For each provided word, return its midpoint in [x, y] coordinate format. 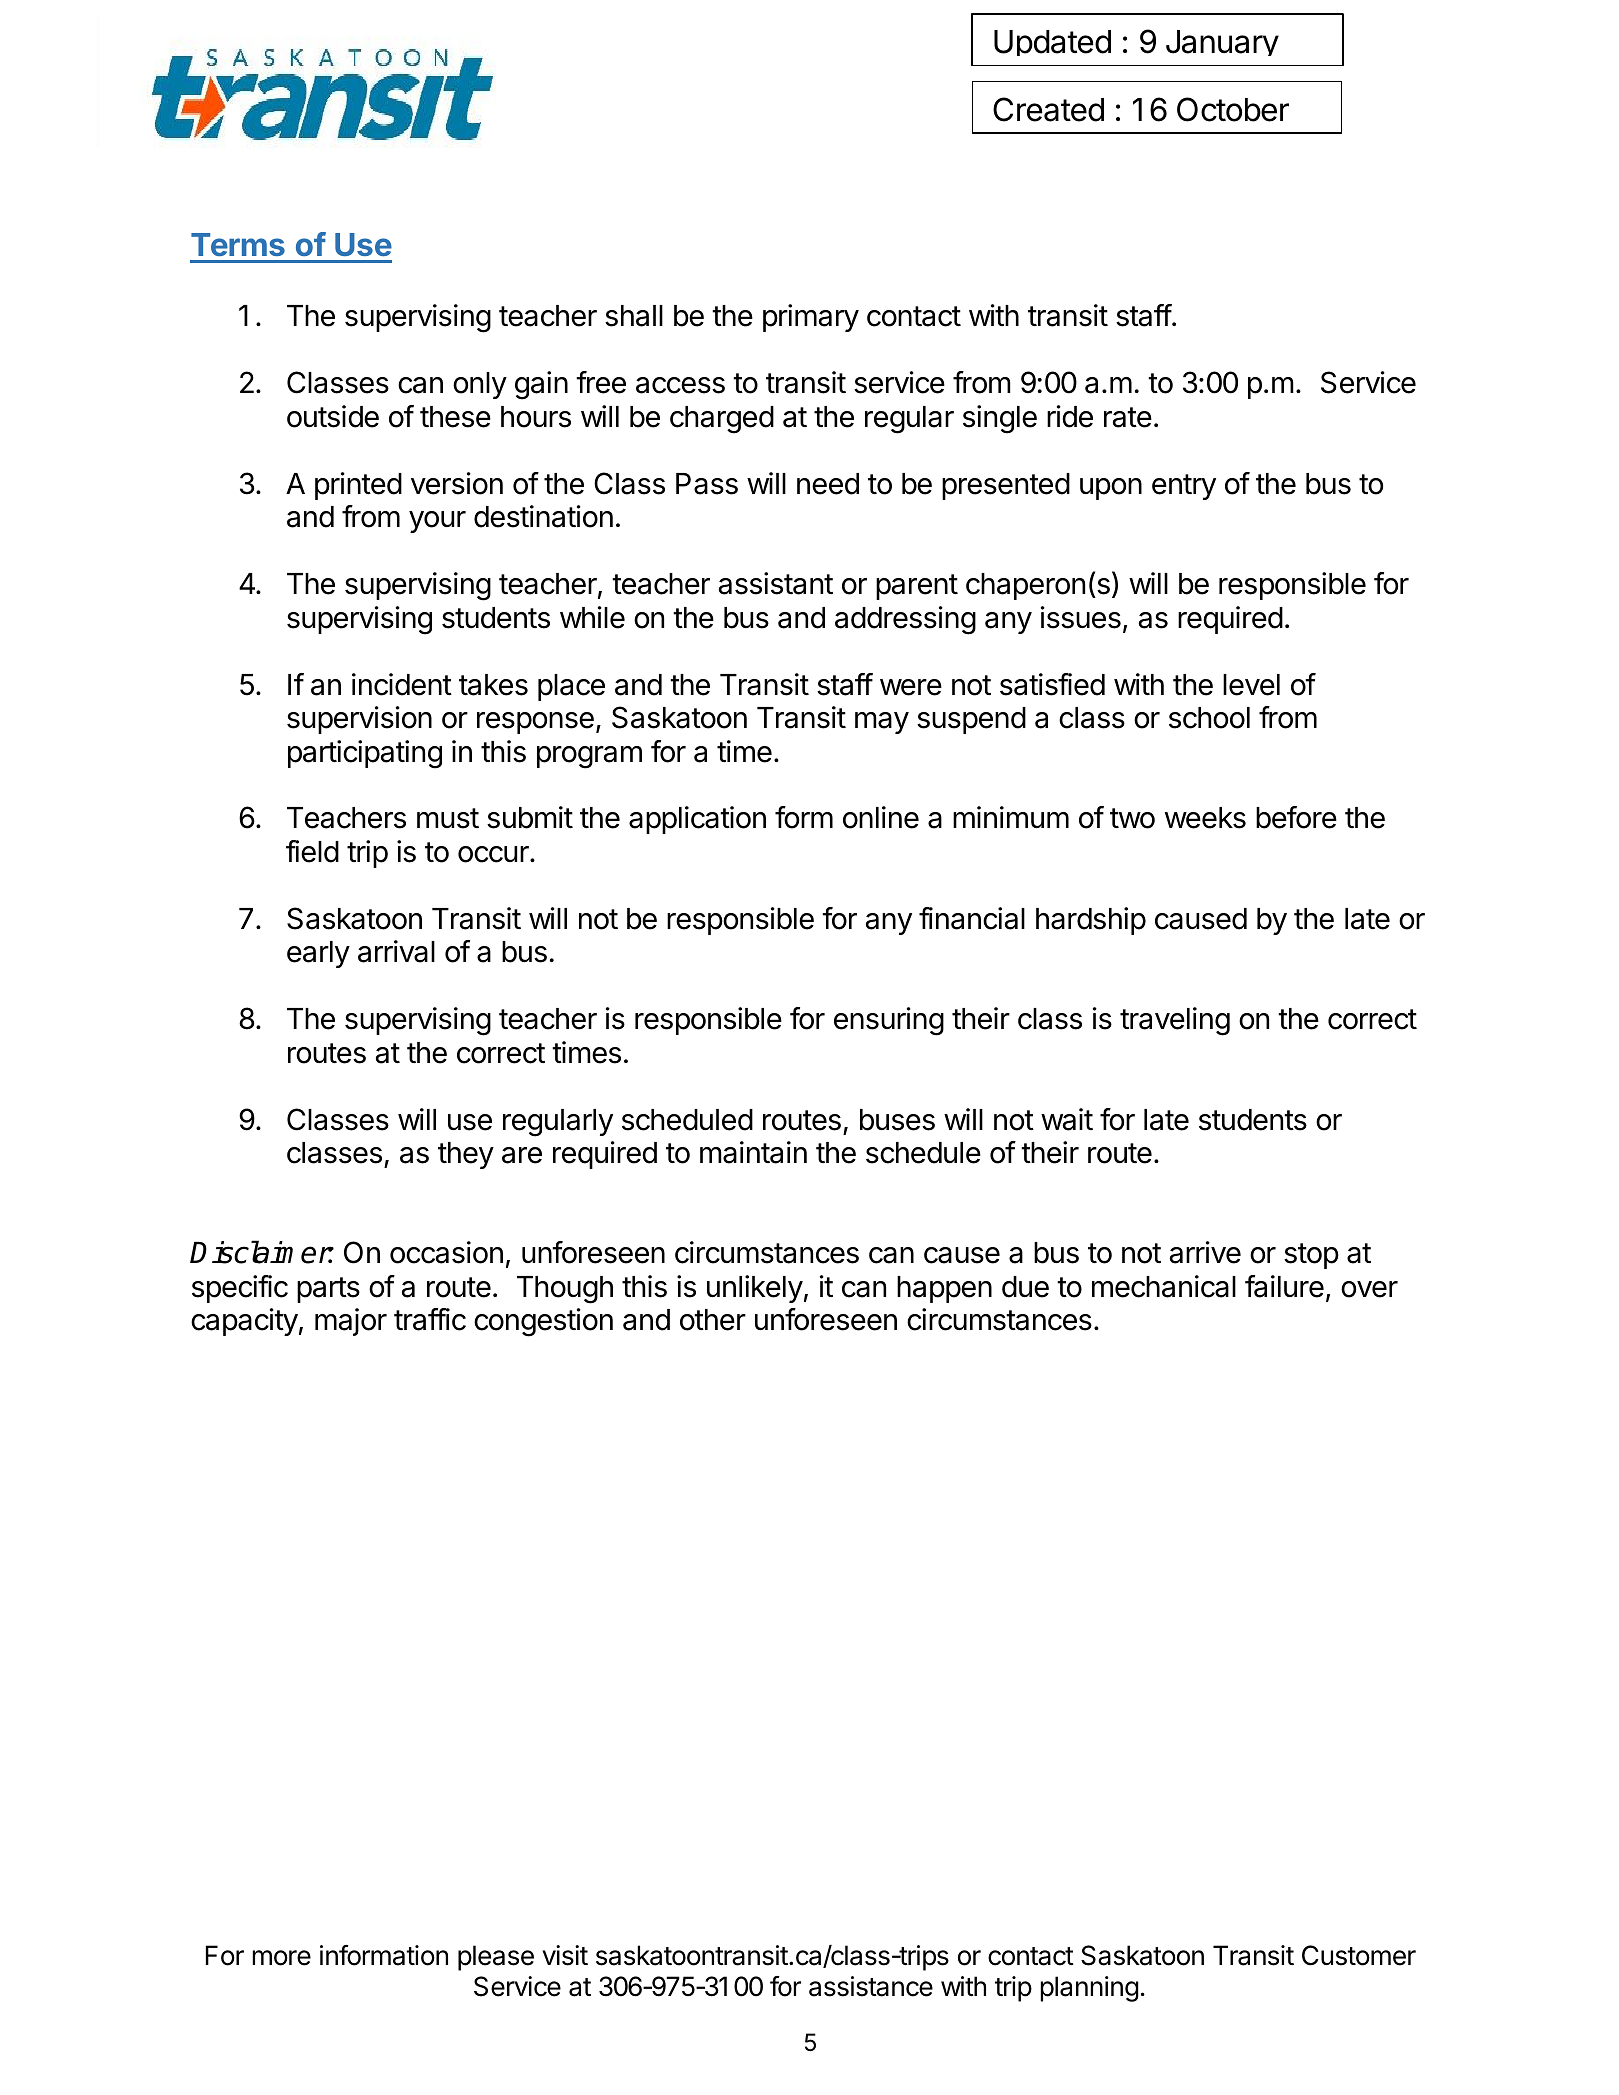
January [1222, 43]
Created [1048, 109]
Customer [1359, 1955]
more [281, 1958]
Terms [238, 244]
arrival [396, 951]
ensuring [889, 1021]
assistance [871, 1986]
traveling [1175, 1021]
